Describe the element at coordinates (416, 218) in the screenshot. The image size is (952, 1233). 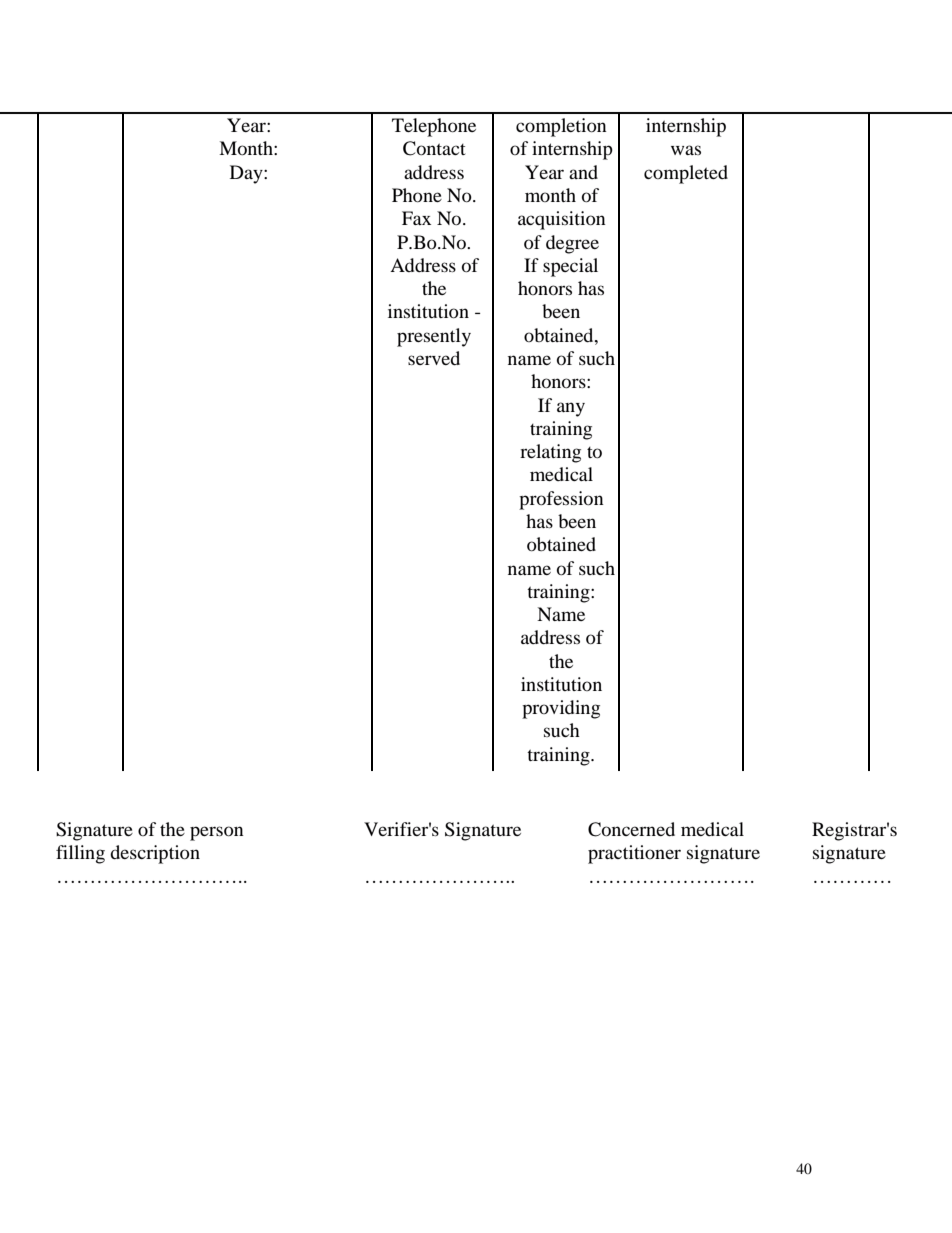
I see `Fax` at that location.
